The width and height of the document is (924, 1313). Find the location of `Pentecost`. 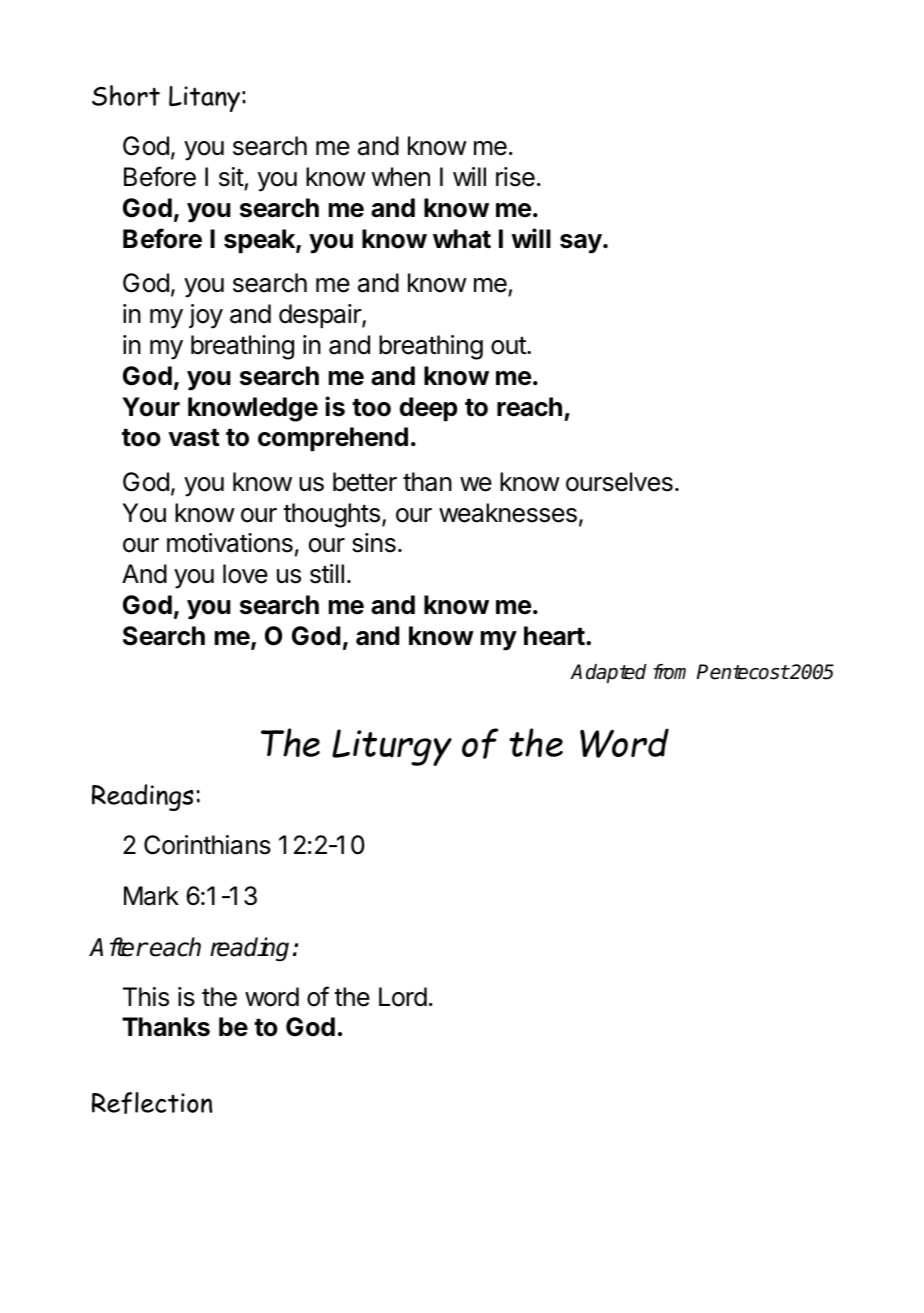

Pentecost is located at coordinates (743, 672).
